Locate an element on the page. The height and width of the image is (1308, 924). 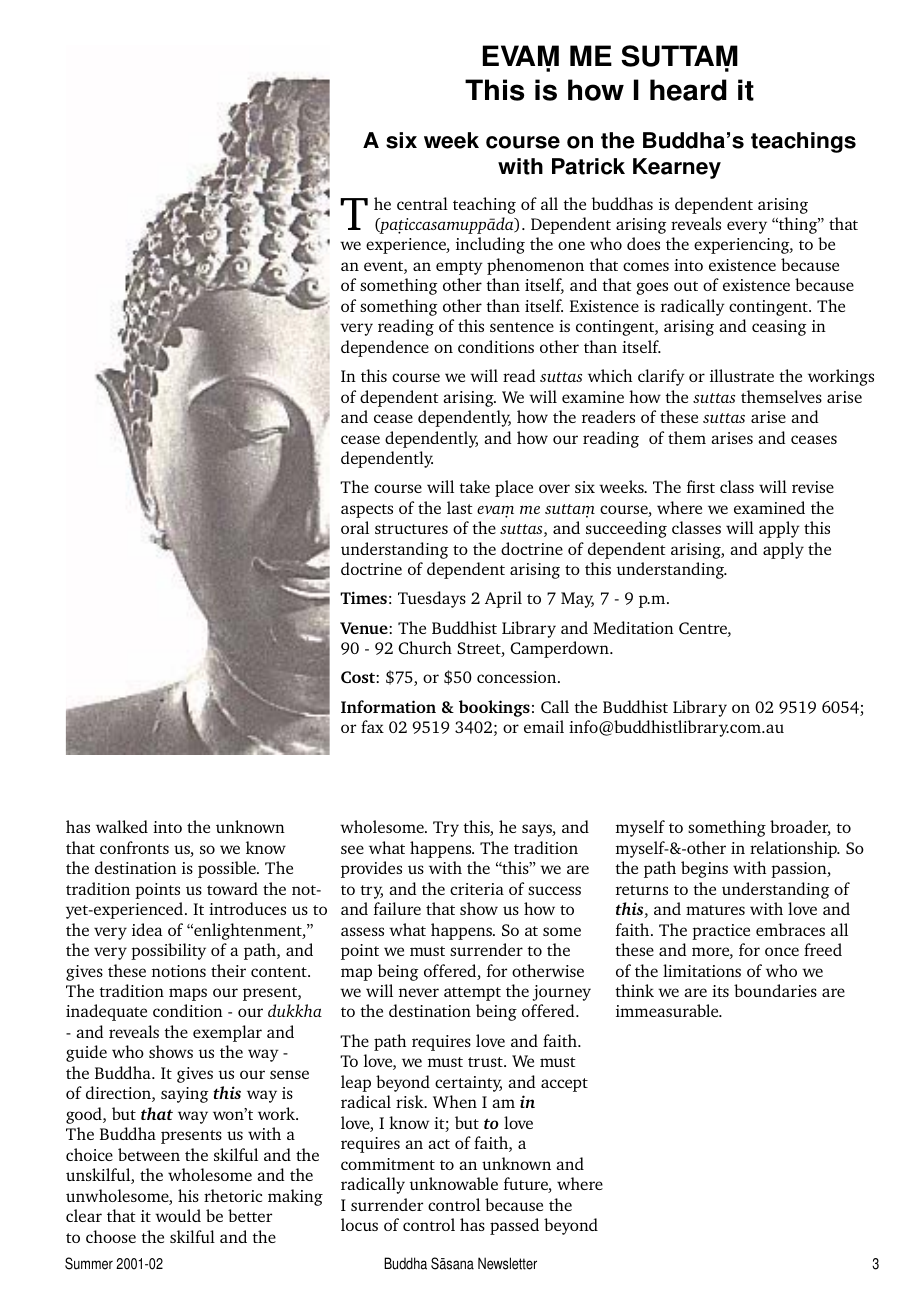
take is located at coordinates (474, 486).
